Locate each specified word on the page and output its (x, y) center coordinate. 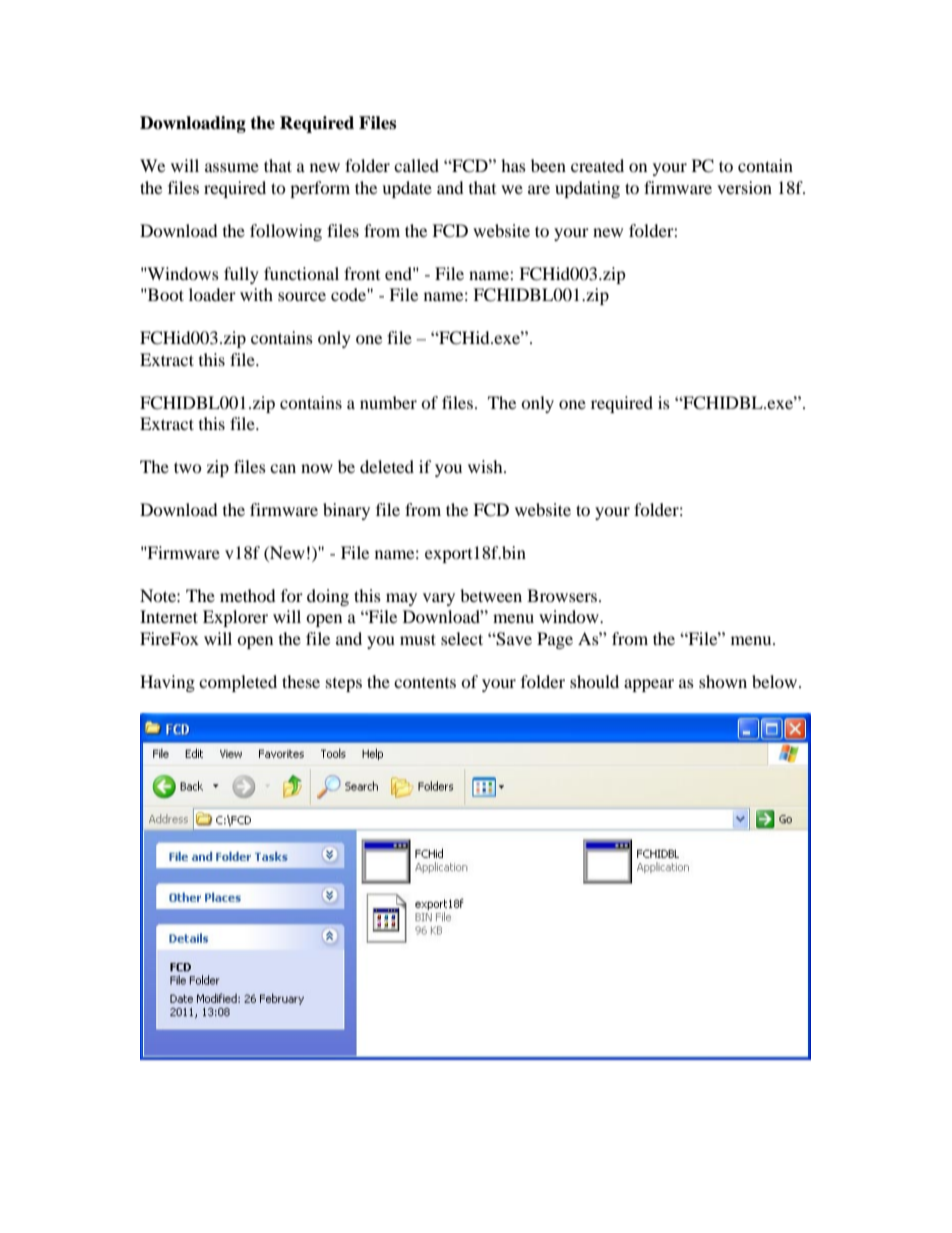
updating (587, 189)
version (744, 187)
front (362, 273)
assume (232, 167)
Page (555, 640)
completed (238, 683)
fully (241, 275)
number (388, 402)
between (491, 595)
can (283, 468)
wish (486, 466)
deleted (387, 466)
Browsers (563, 595)
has (513, 165)
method (248, 595)
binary (346, 511)
